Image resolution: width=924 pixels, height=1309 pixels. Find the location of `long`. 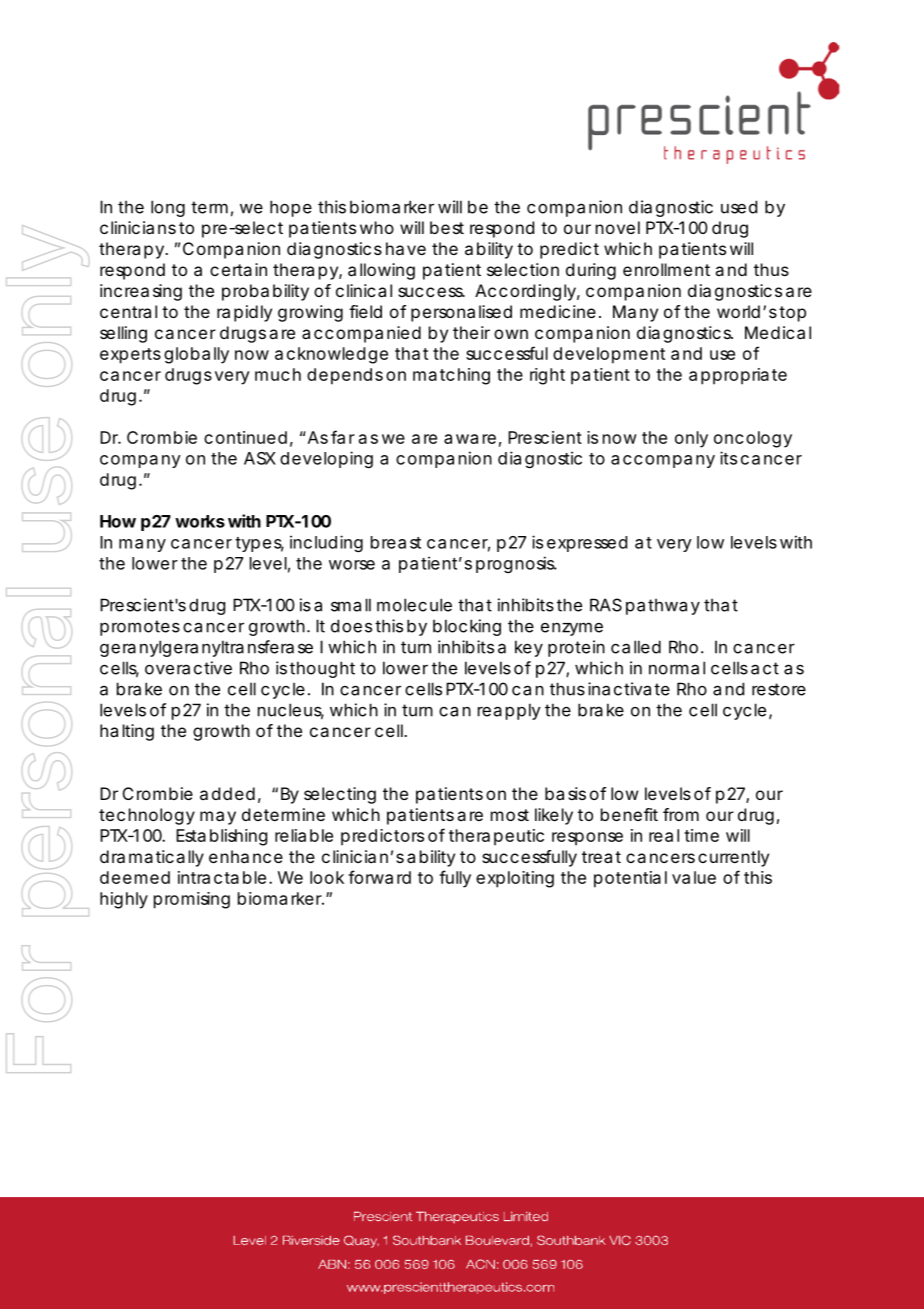

long is located at coordinates (168, 208).
